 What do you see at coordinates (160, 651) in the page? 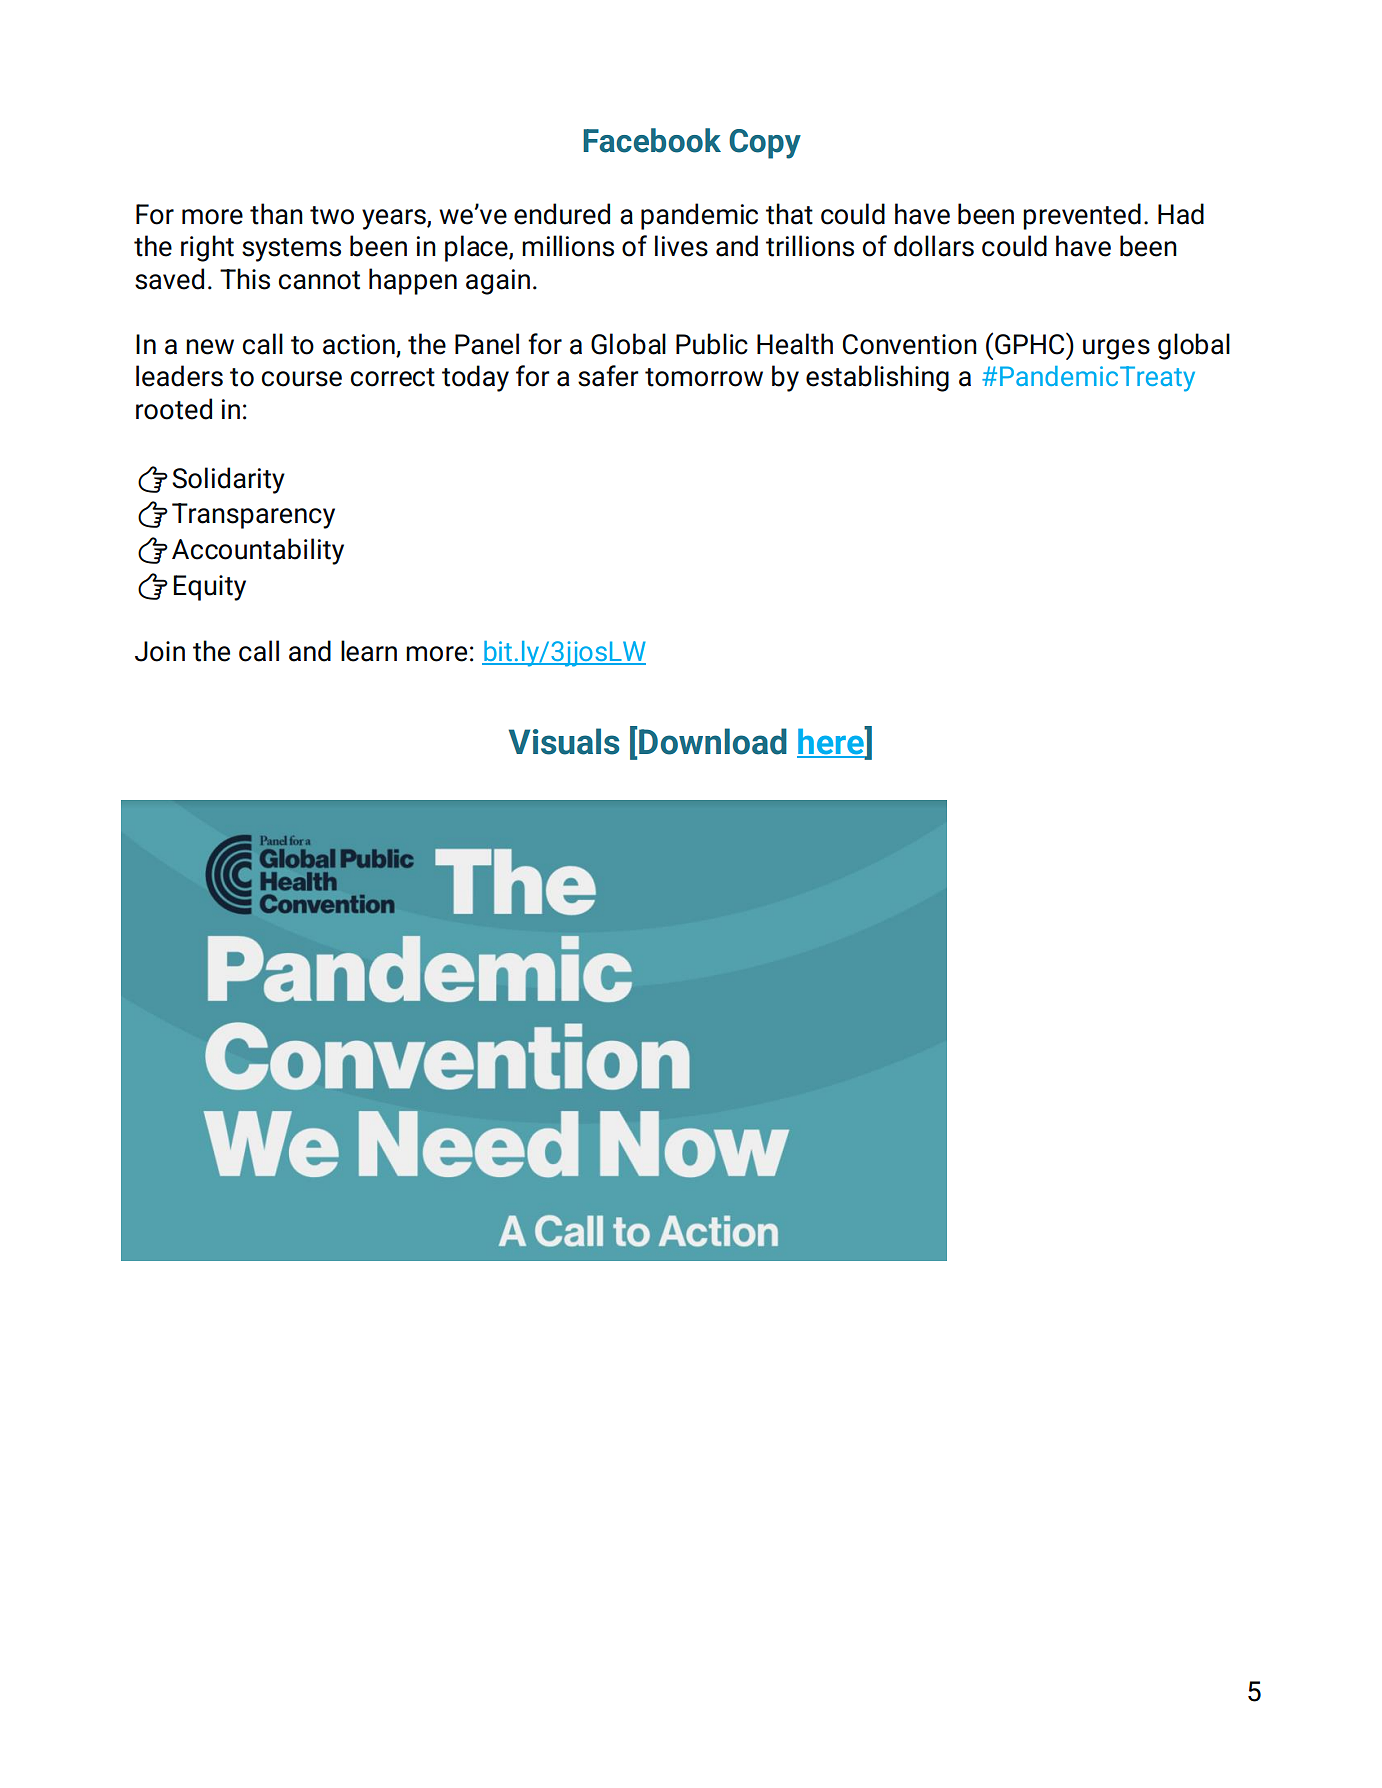
I see `Join` at bounding box center [160, 651].
